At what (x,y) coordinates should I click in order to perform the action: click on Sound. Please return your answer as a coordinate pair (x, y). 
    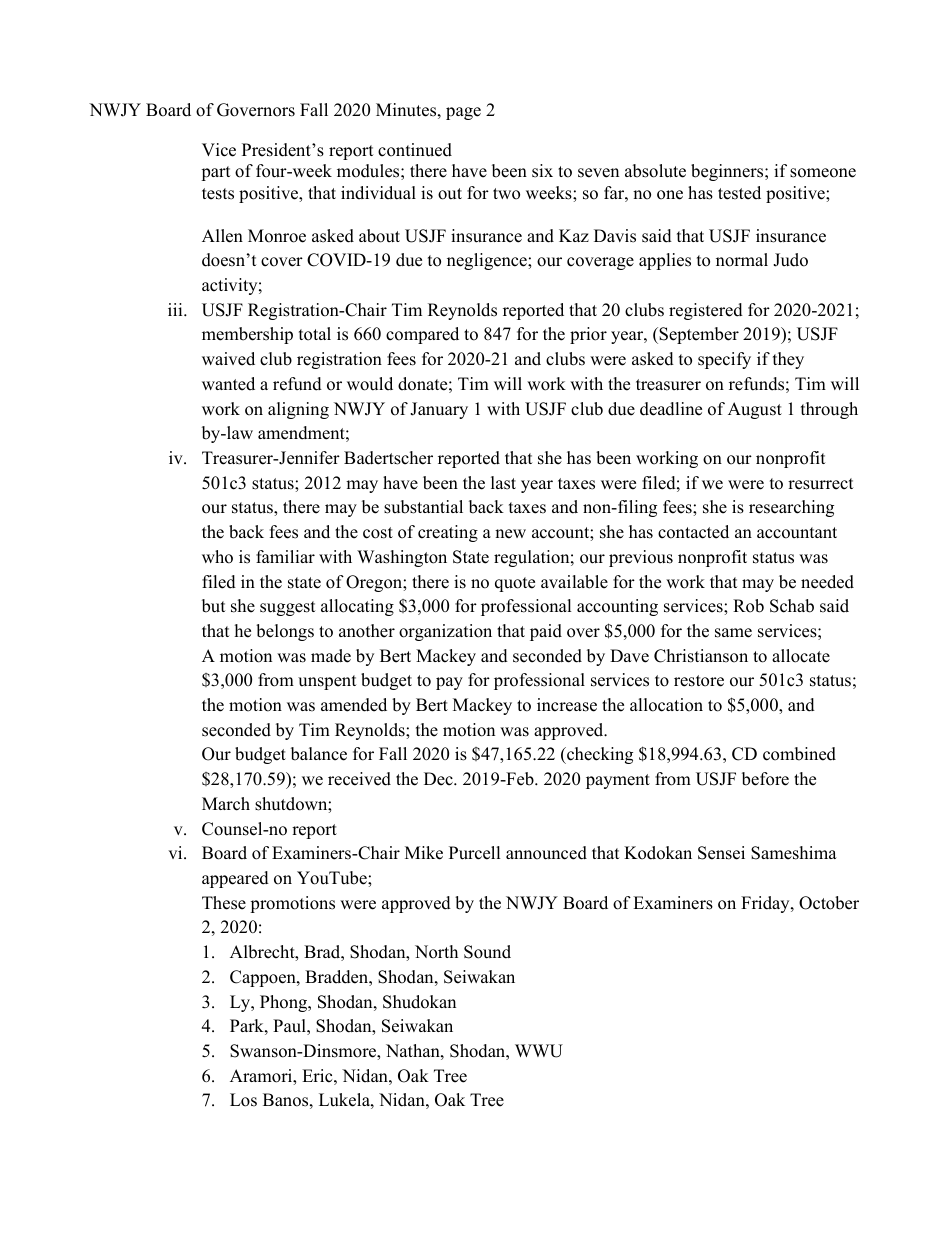
    Looking at the image, I should click on (487, 952).
